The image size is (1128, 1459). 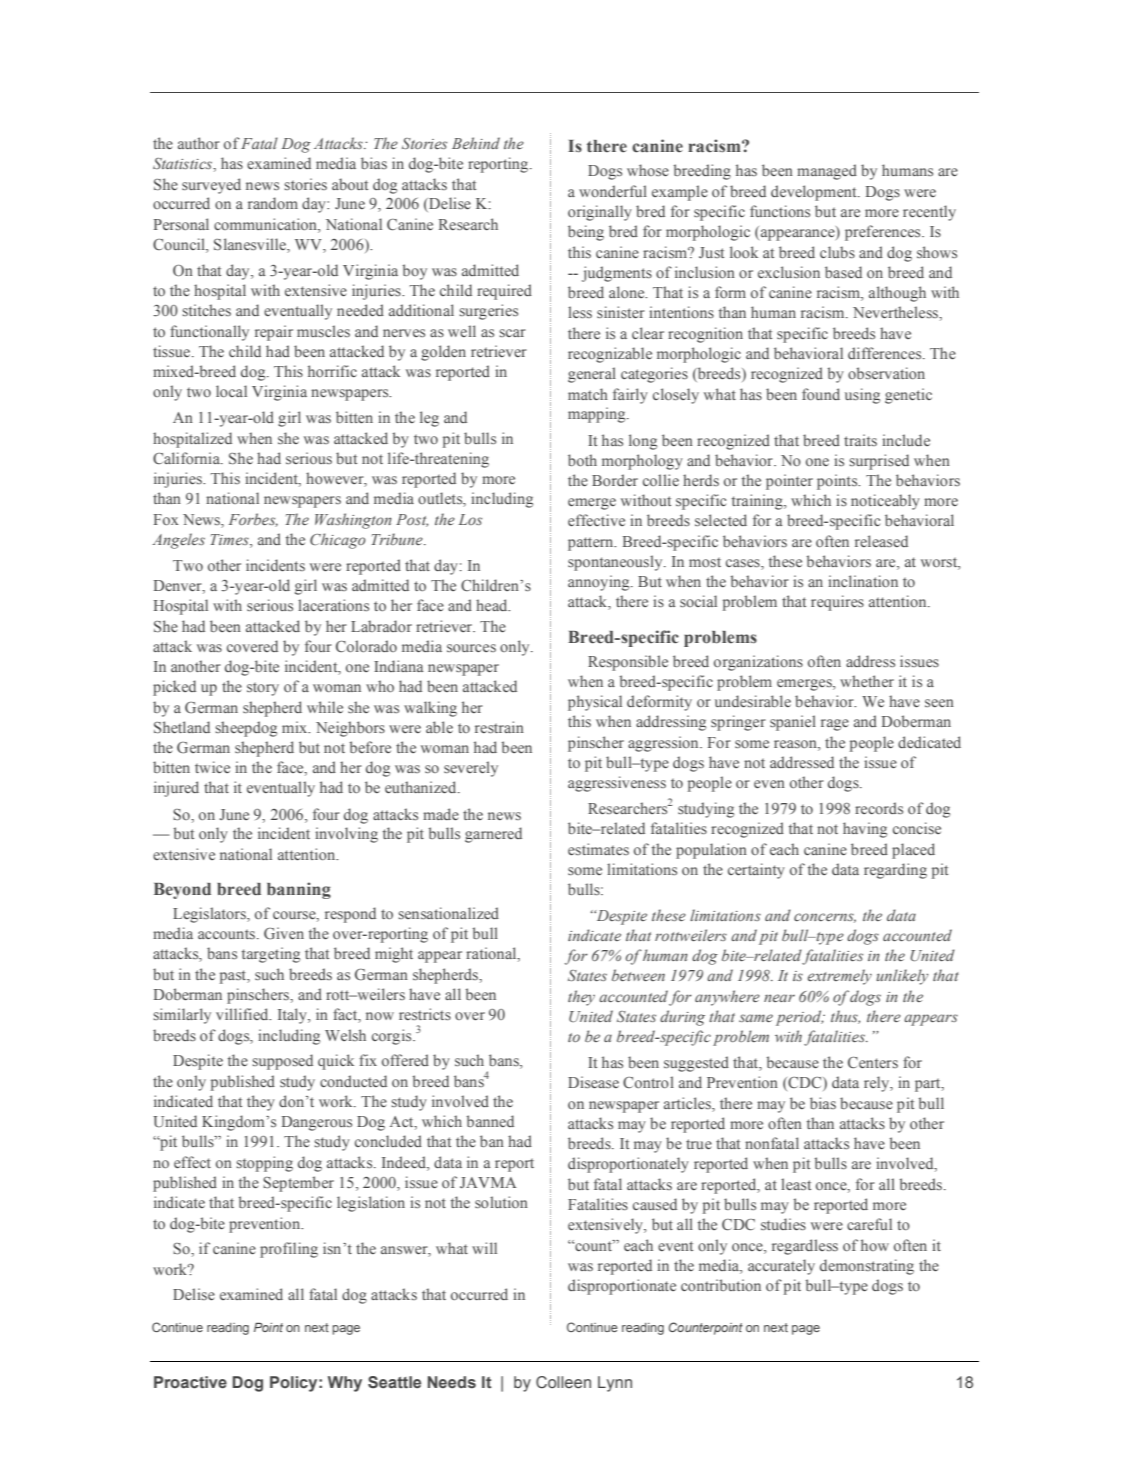 I want to click on wonderful, so click(x=613, y=191).
